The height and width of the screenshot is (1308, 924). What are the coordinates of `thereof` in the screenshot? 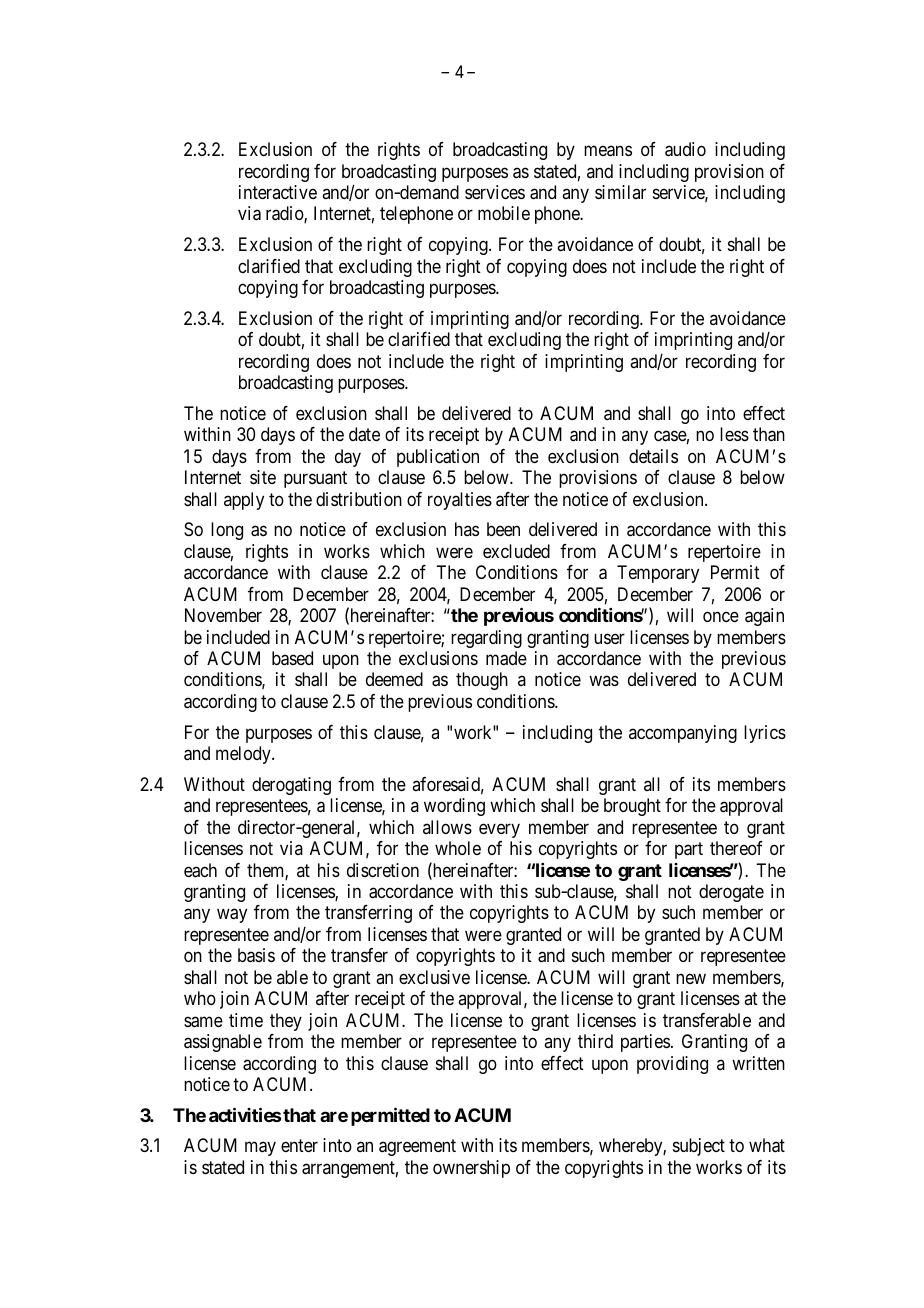 It's located at (736, 848).
